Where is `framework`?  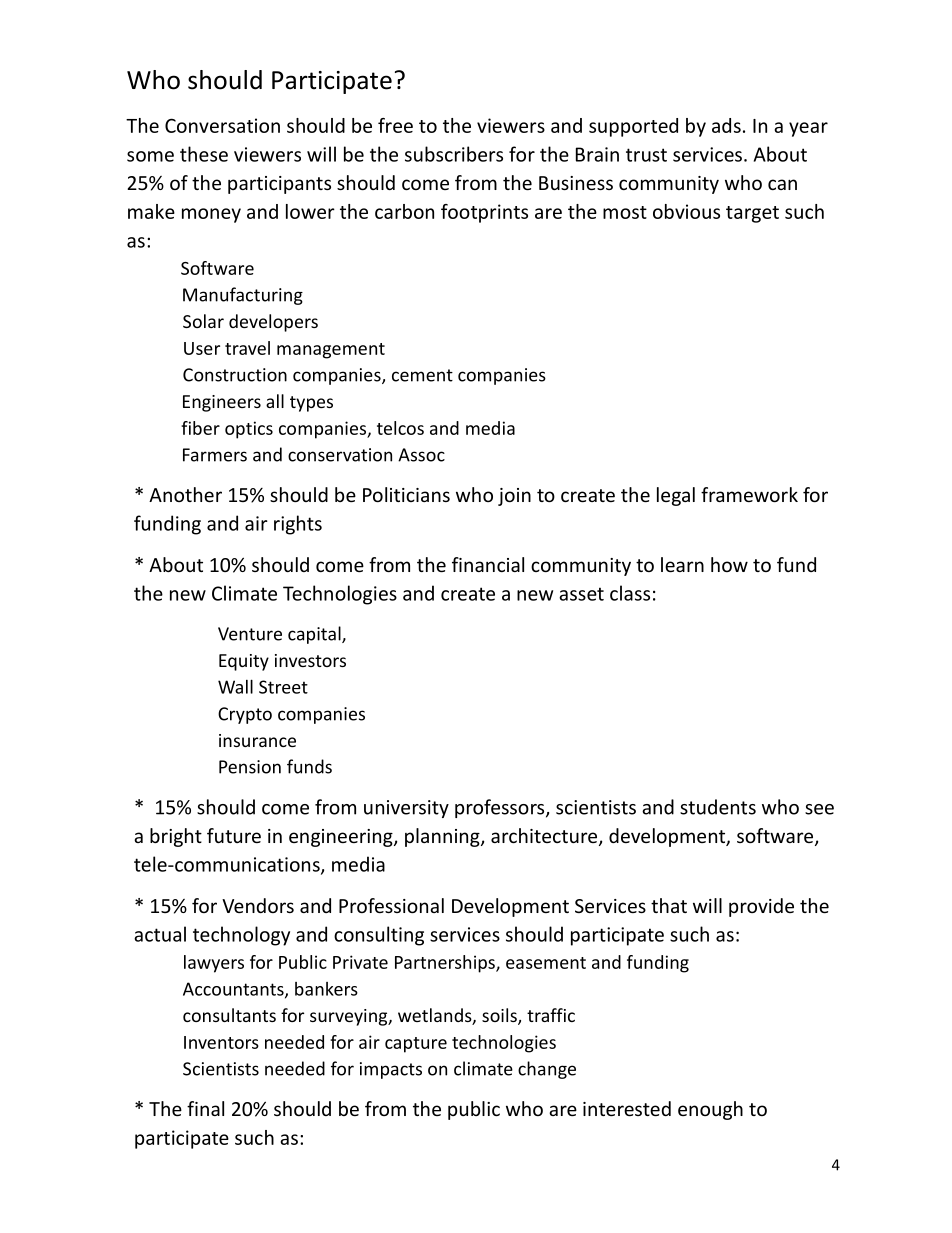
framework is located at coordinates (749, 494).
